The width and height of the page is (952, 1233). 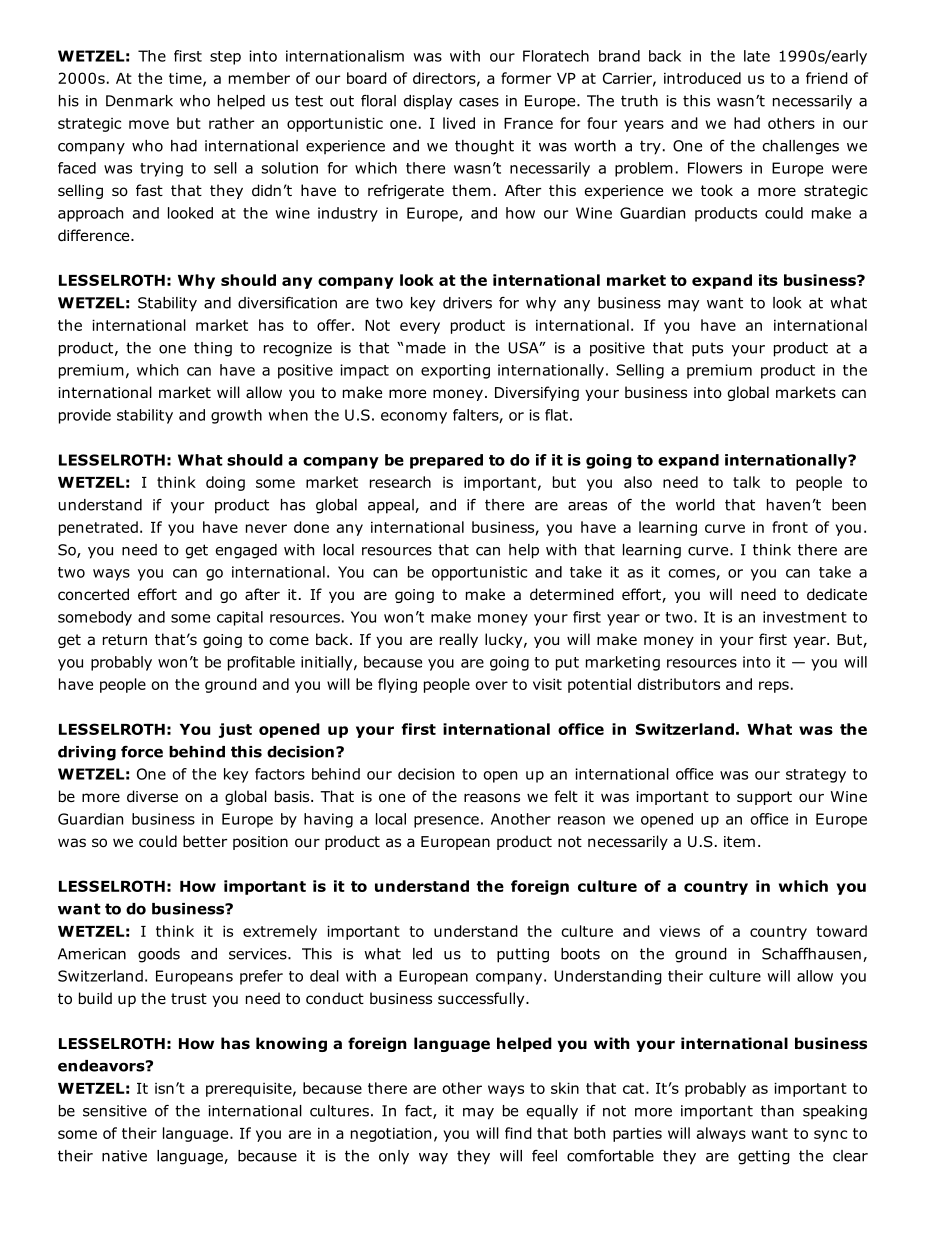 What do you see at coordinates (115, 1111) in the page?
I see `sensitive` at bounding box center [115, 1111].
